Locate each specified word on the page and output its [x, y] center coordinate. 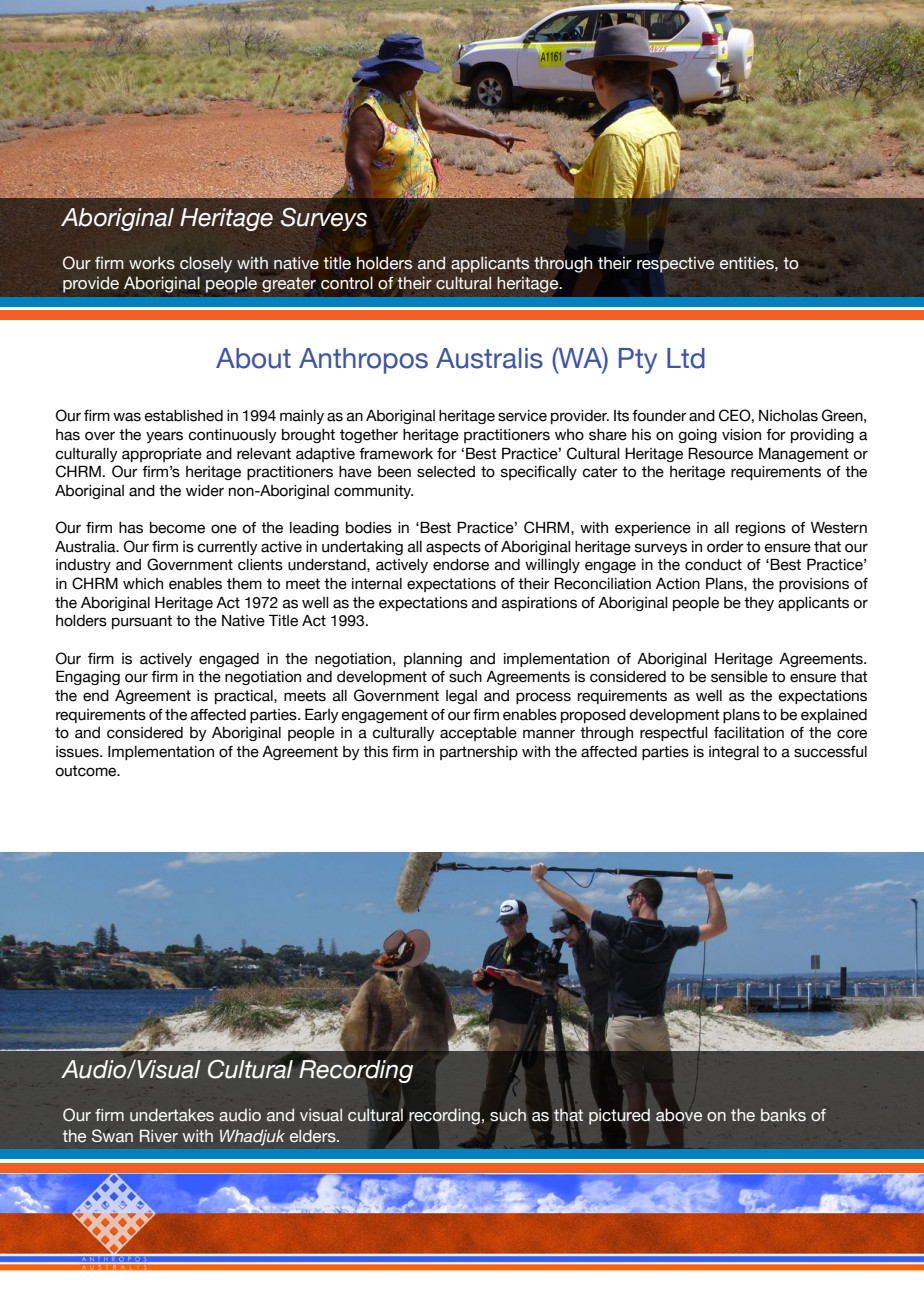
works [152, 263]
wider [205, 491]
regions [761, 529]
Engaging [88, 677]
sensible [739, 677]
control [347, 283]
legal [461, 697]
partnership [479, 753]
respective [675, 264]
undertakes [172, 1115]
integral [734, 753]
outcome [87, 771]
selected [446, 472]
